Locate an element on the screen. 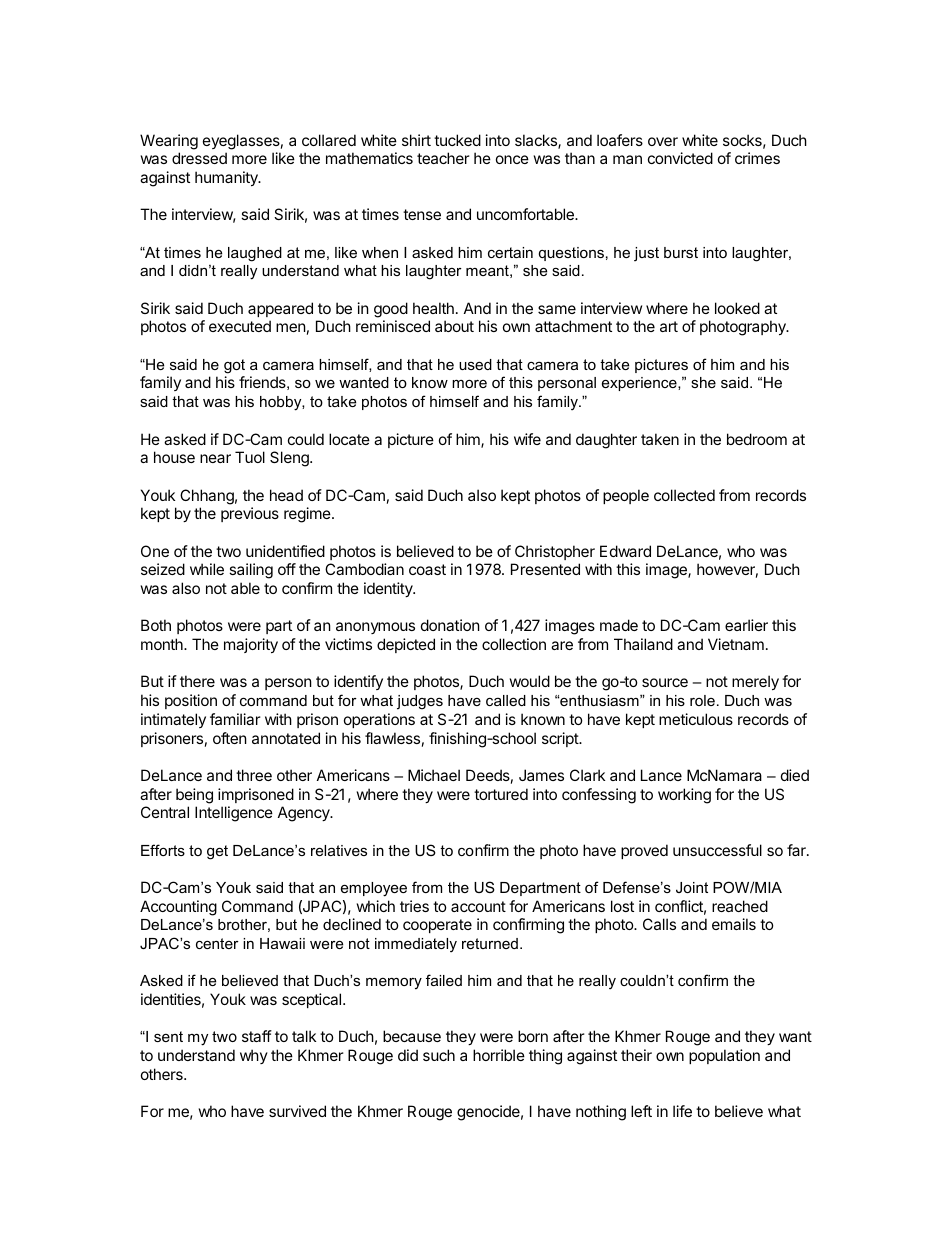 The width and height of the screenshot is (952, 1233). teacher is located at coordinates (443, 158).
